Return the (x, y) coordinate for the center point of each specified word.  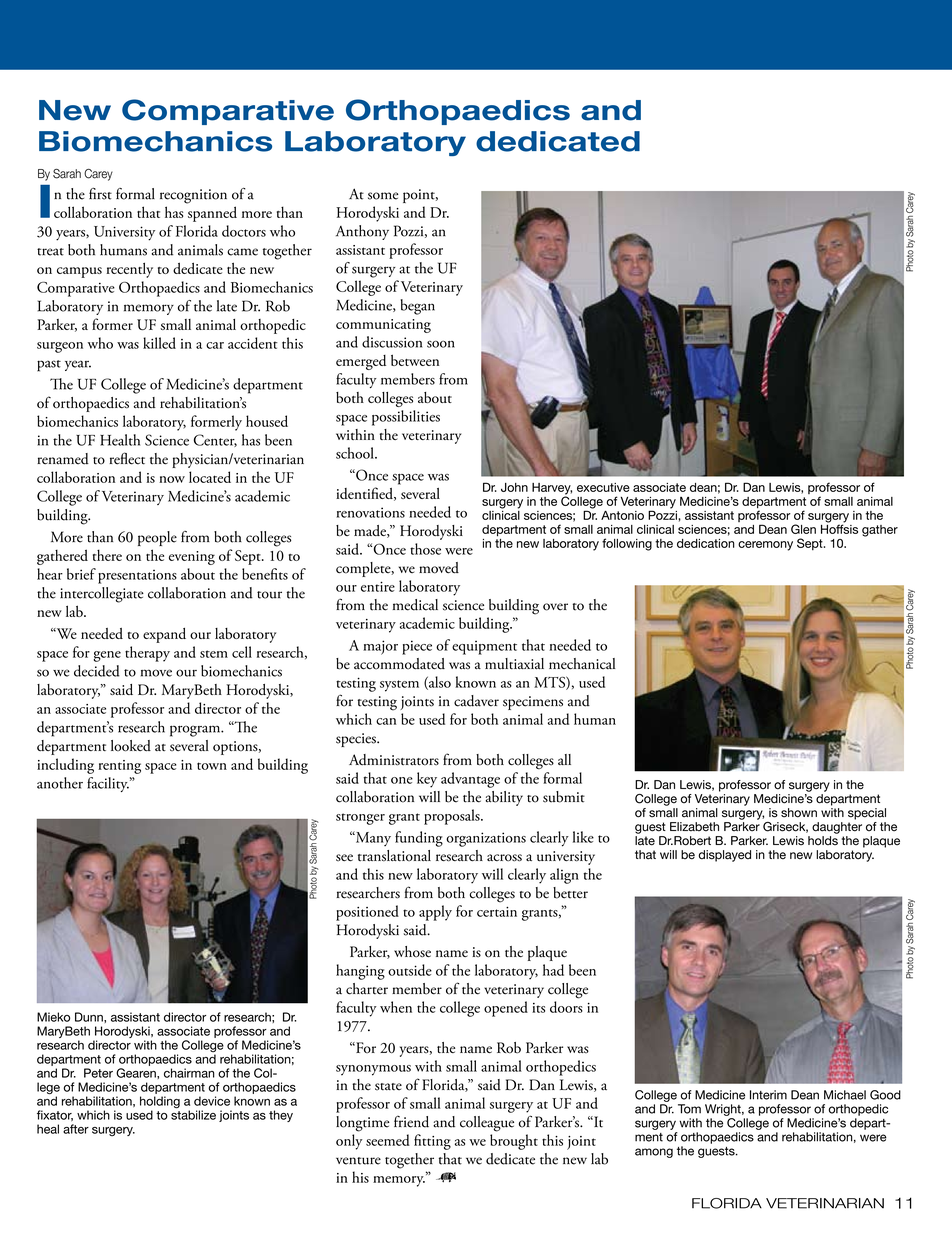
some (383, 196)
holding (160, 1103)
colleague (487, 1124)
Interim (768, 1095)
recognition (193, 196)
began (418, 307)
